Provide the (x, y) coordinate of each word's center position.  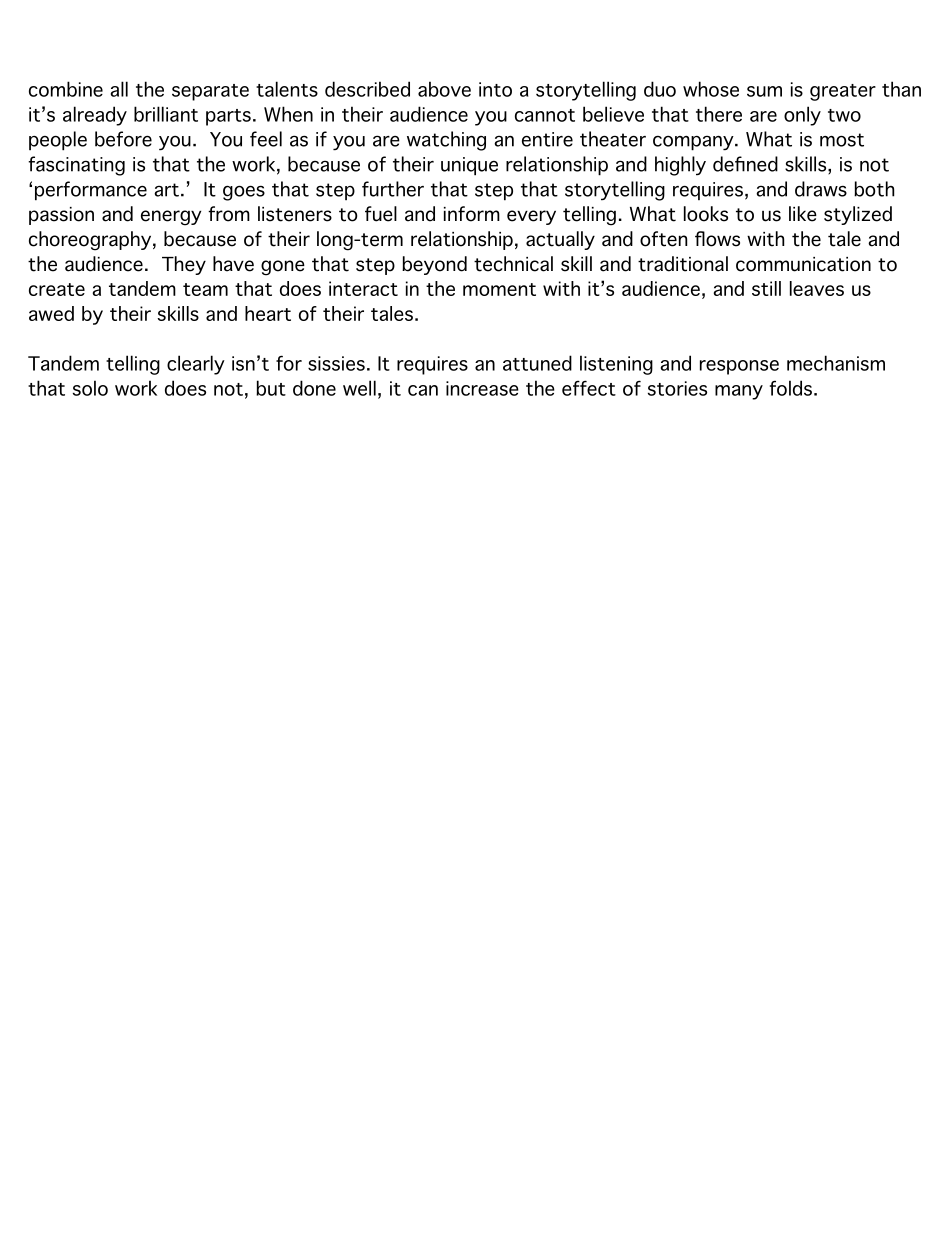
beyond (434, 265)
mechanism (836, 363)
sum (764, 91)
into (495, 89)
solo (90, 388)
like (803, 214)
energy (171, 218)
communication (803, 264)
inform (472, 214)
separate (210, 92)
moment (499, 289)
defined (745, 164)
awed (51, 313)
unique (469, 166)
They (184, 265)
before (123, 139)
